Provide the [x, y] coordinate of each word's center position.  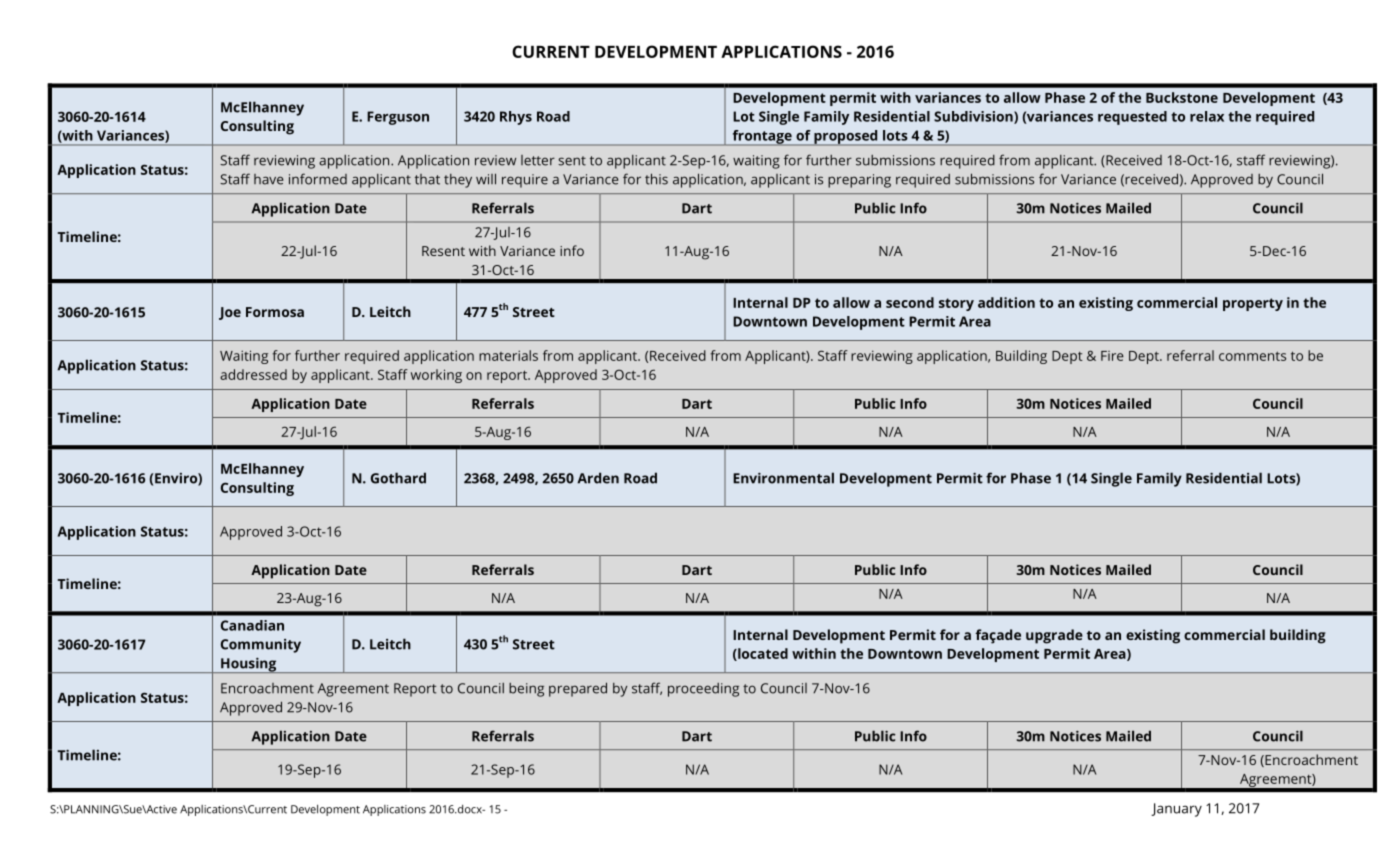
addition [1006, 302]
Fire [1112, 356]
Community [261, 646]
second [910, 302]
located [762, 654]
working [436, 376]
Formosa [275, 312]
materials [508, 355]
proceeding [703, 690]
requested [1132, 118]
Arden [598, 478]
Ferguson [398, 118]
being [526, 690]
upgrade [1054, 636]
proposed [846, 138]
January [1176, 810]
